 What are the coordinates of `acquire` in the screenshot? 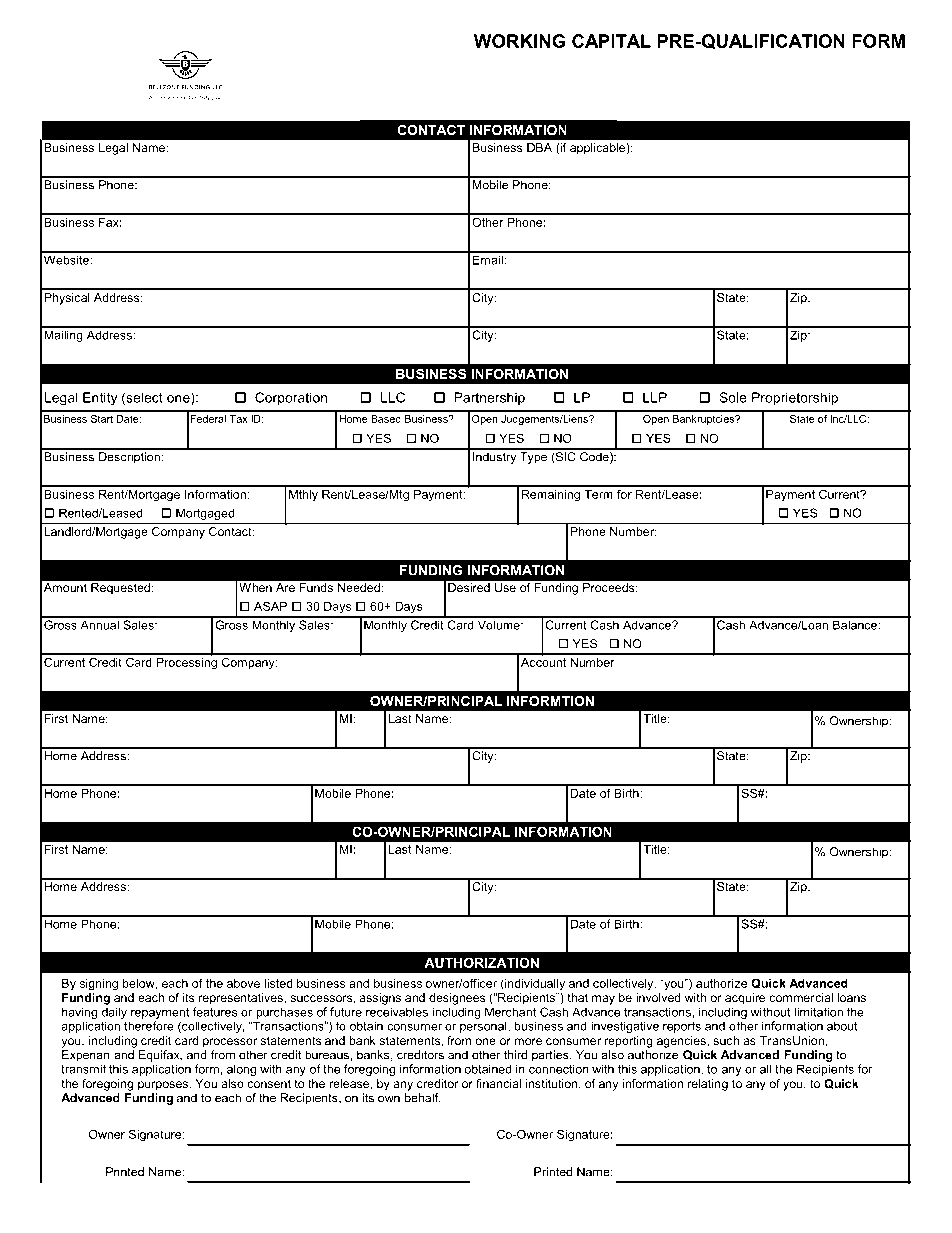 It's located at (745, 999).
